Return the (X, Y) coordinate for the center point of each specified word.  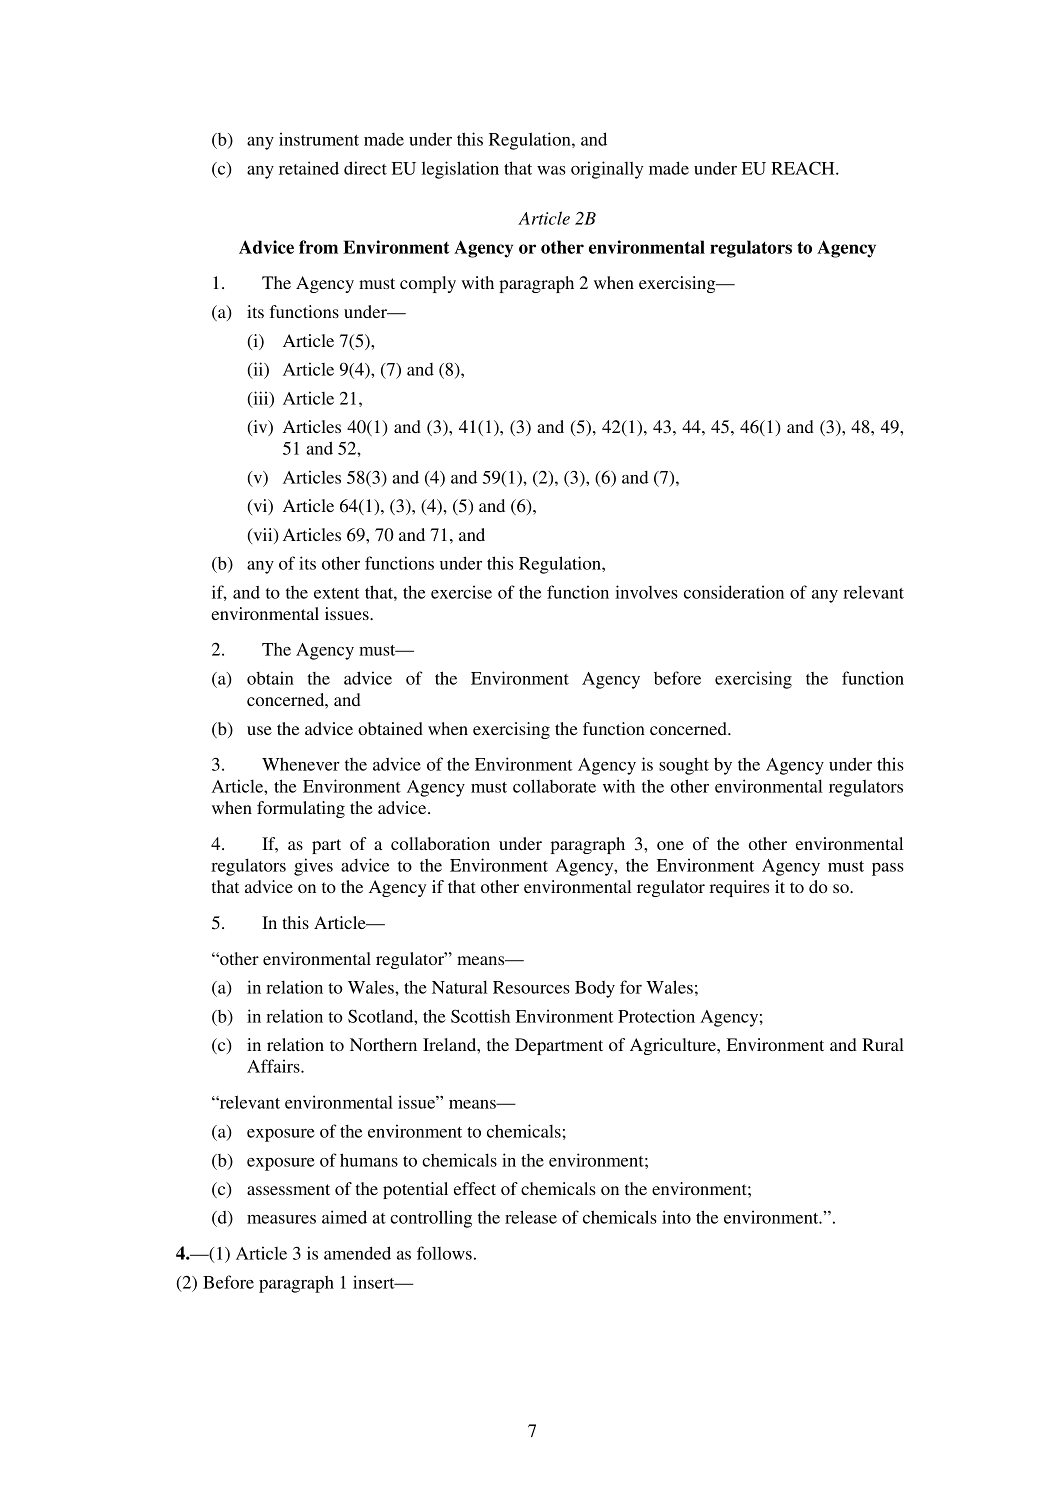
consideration (734, 592)
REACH (804, 168)
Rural (883, 1044)
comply (428, 284)
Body (595, 989)
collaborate (554, 786)
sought (684, 766)
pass (888, 869)
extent (337, 593)
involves (646, 592)
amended (357, 1253)
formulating (301, 809)
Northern (383, 1044)
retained (309, 168)
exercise (461, 592)
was (551, 170)
